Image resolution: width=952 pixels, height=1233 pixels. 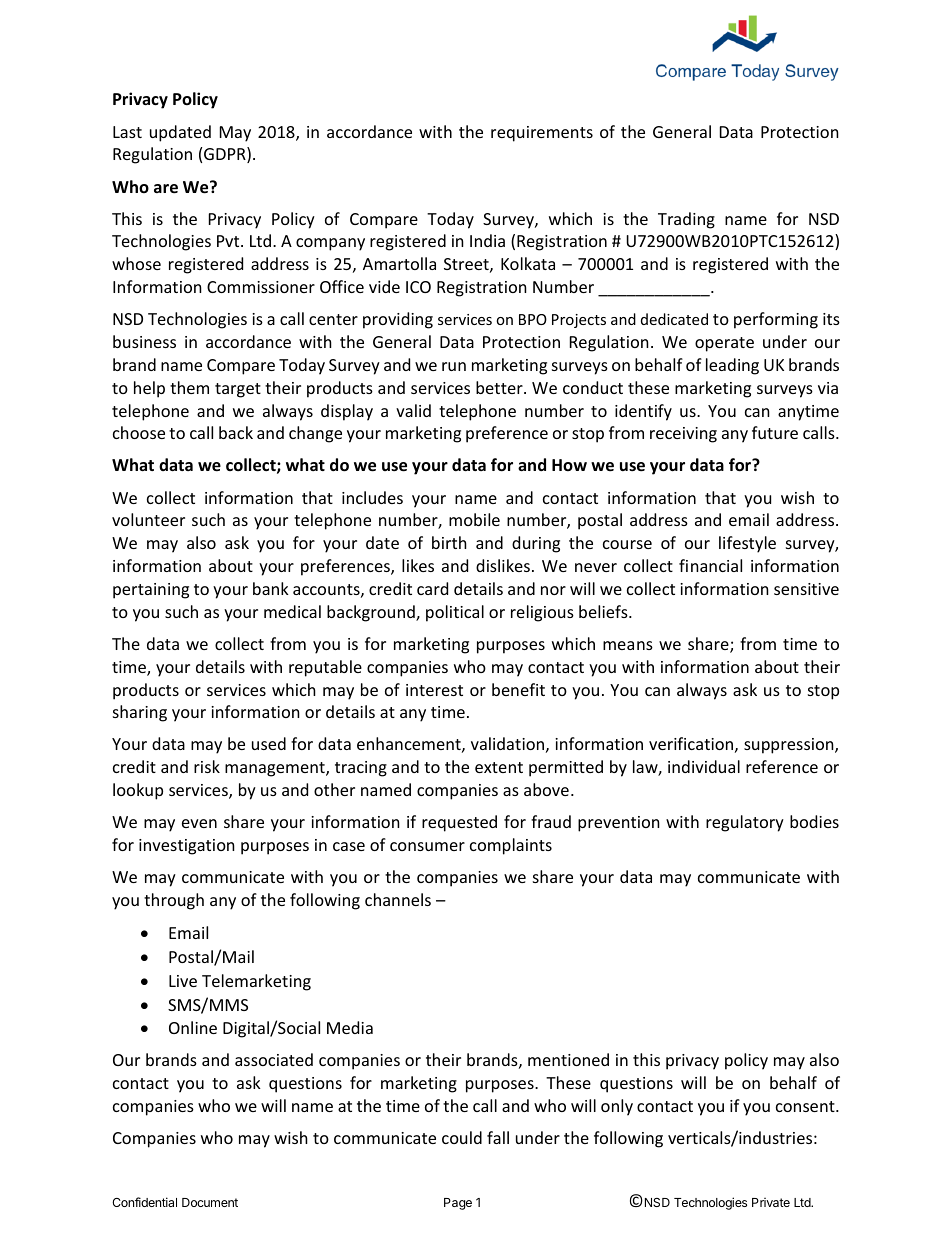 What do you see at coordinates (542, 134) in the document?
I see `requirements` at bounding box center [542, 134].
